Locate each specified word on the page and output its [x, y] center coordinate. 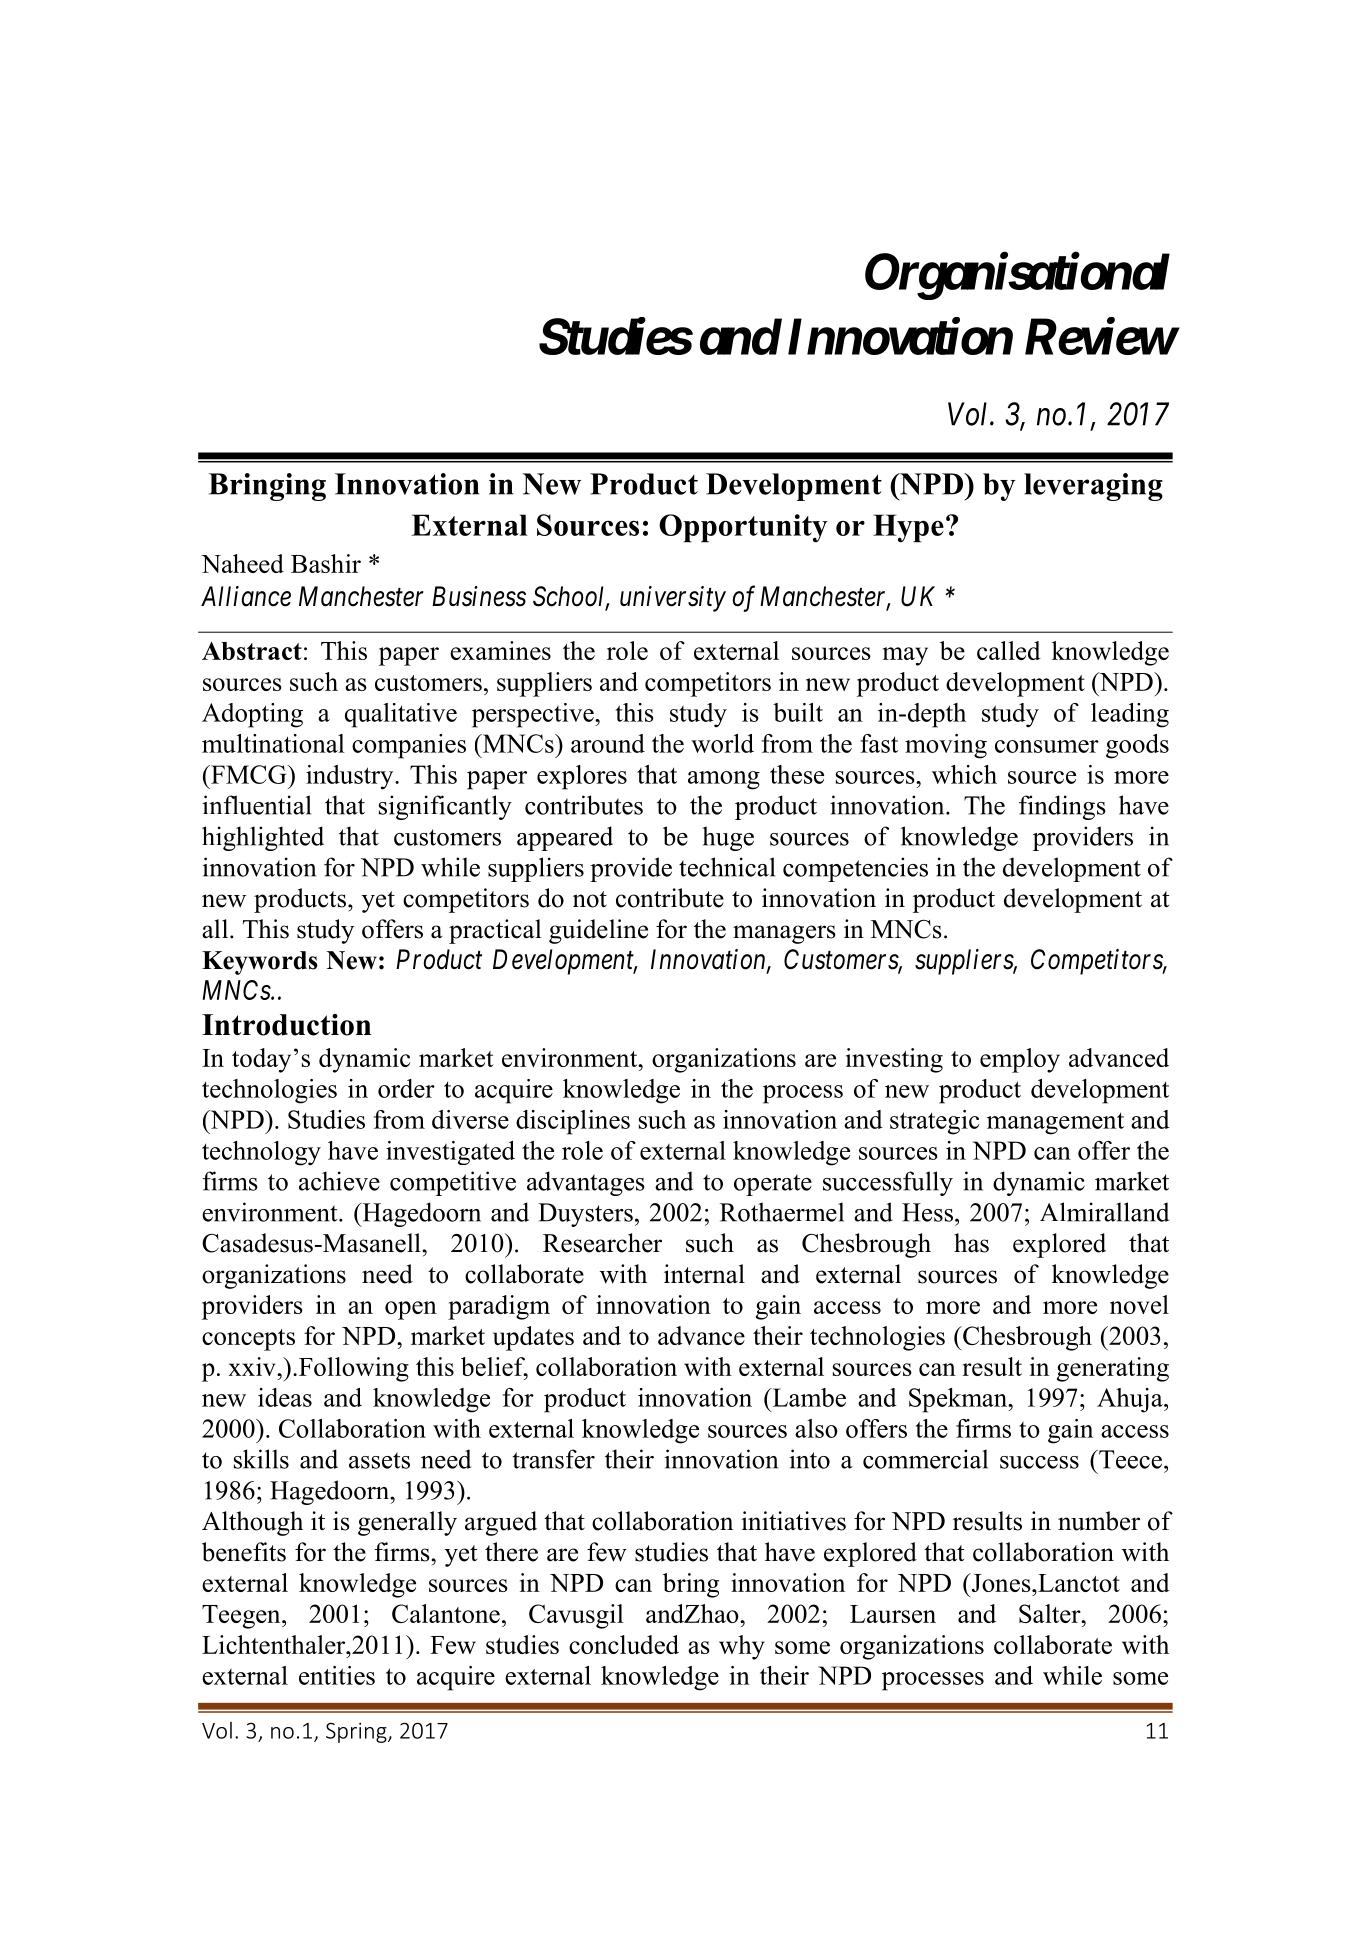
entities [337, 1675]
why [742, 1647]
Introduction [286, 1025]
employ [1020, 1060]
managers [784, 934]
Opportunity [743, 528]
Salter [1051, 1613]
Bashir [326, 563]
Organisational [1017, 276]
